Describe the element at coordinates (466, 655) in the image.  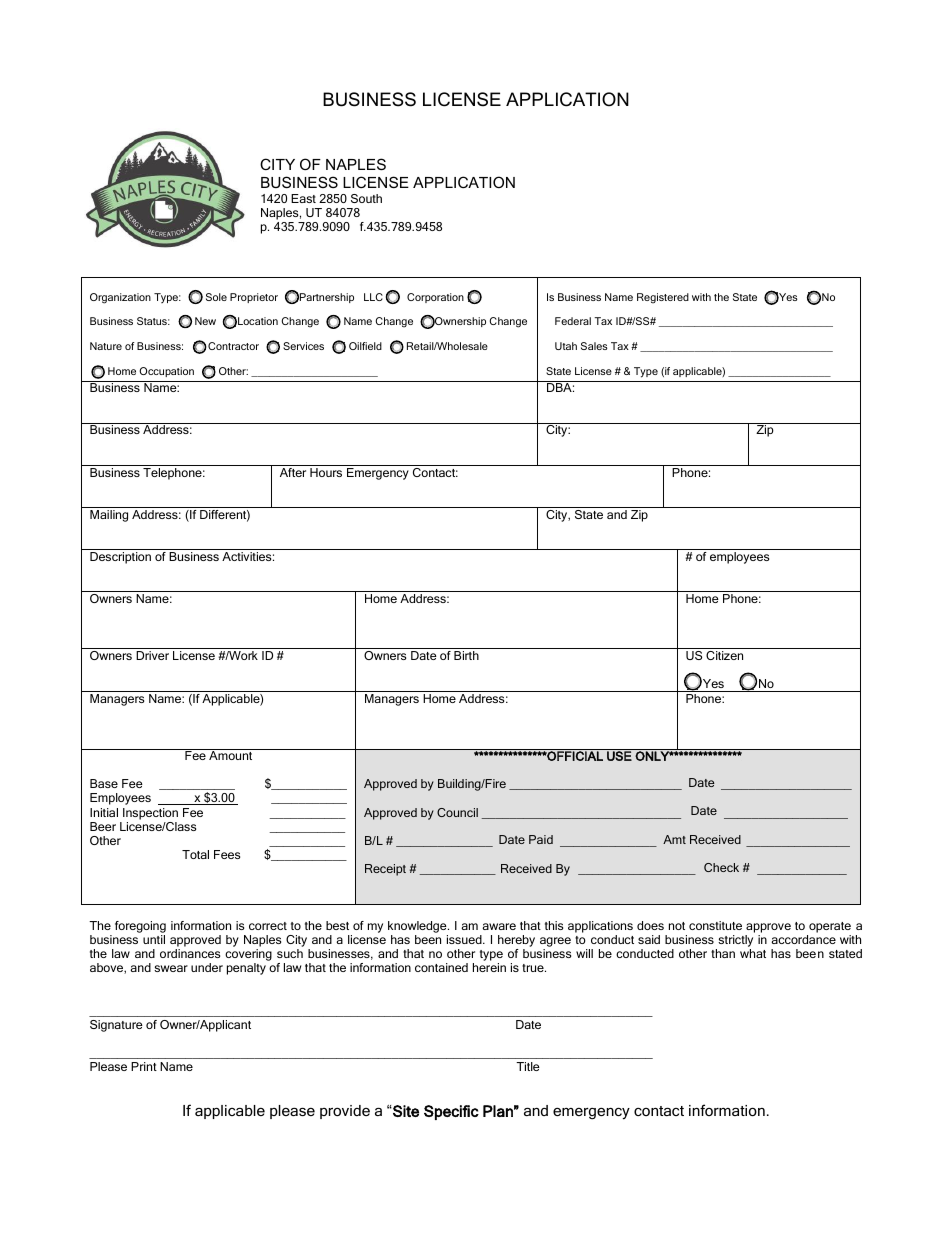
I see `Birth` at that location.
